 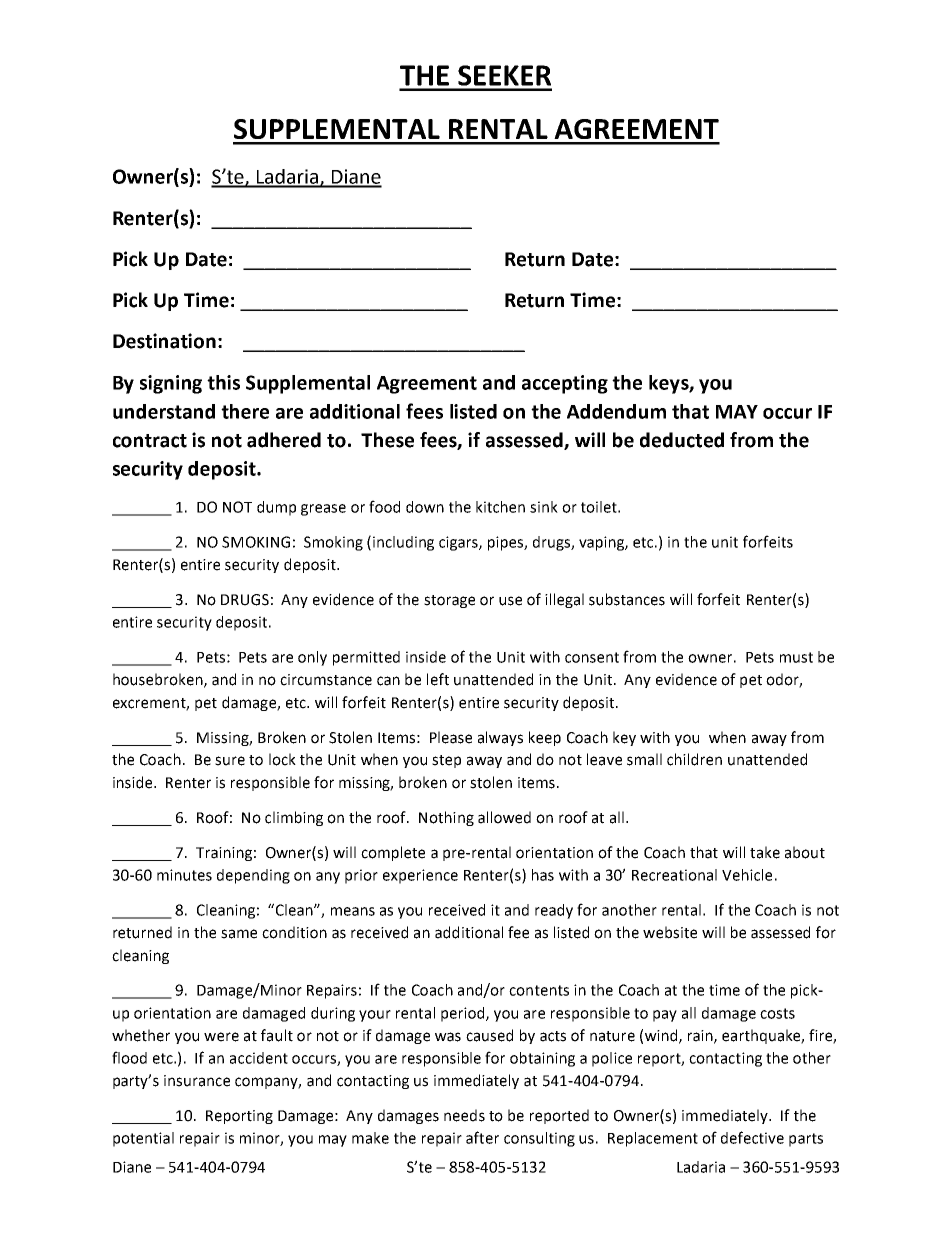 I want to click on needs, so click(x=464, y=1115).
